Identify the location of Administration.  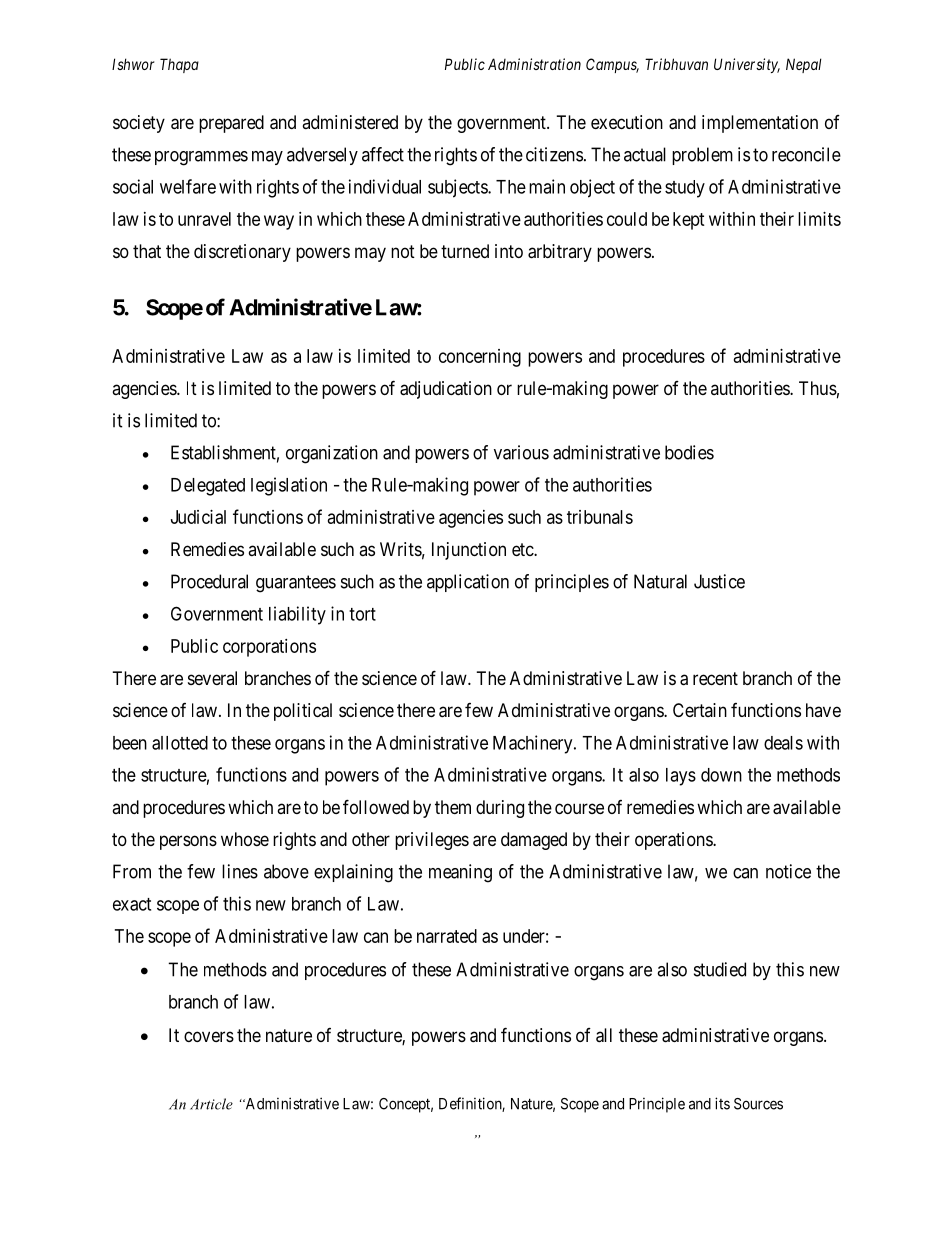
(534, 64).
